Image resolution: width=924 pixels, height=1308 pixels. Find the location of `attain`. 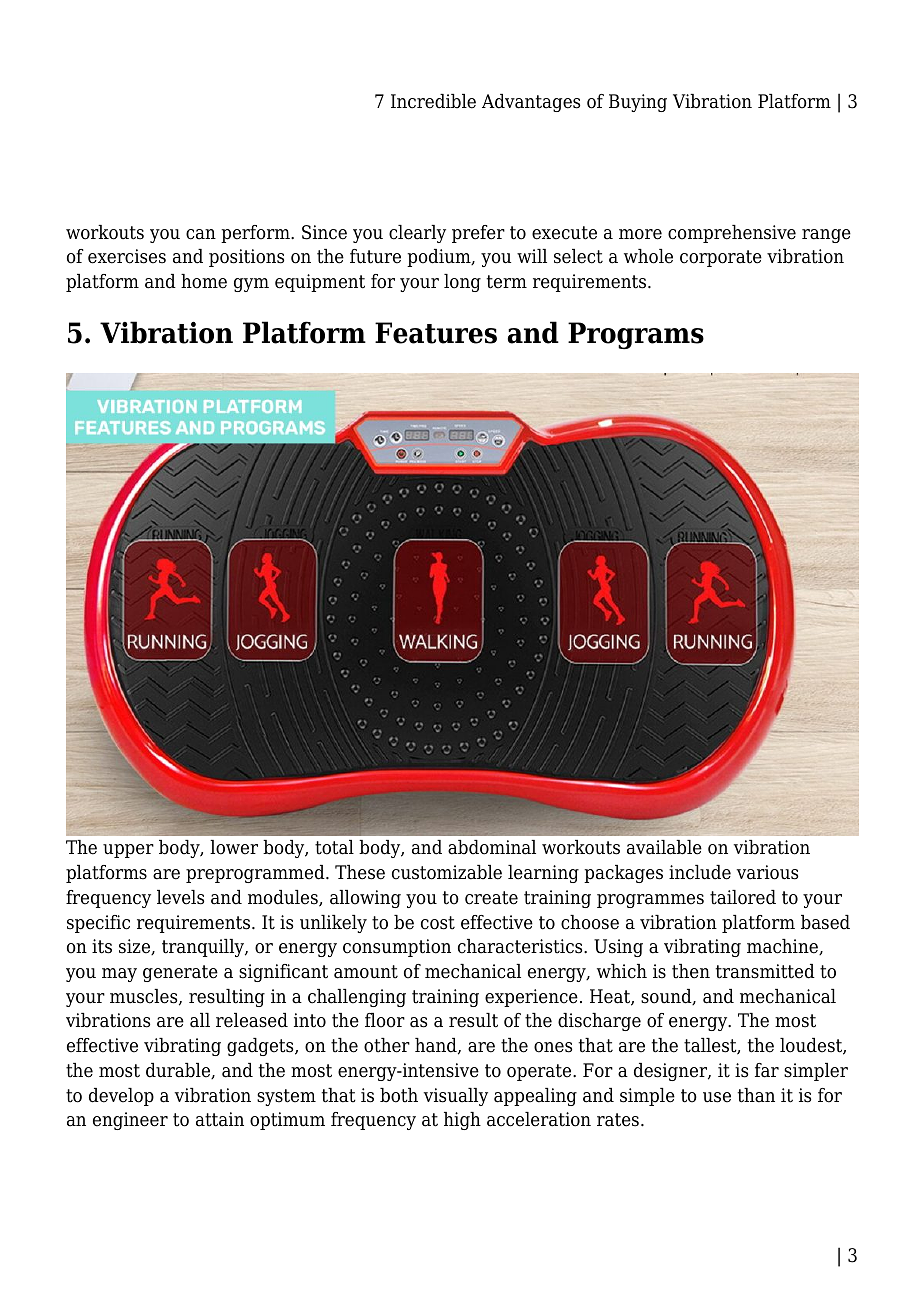

attain is located at coordinates (220, 1119).
